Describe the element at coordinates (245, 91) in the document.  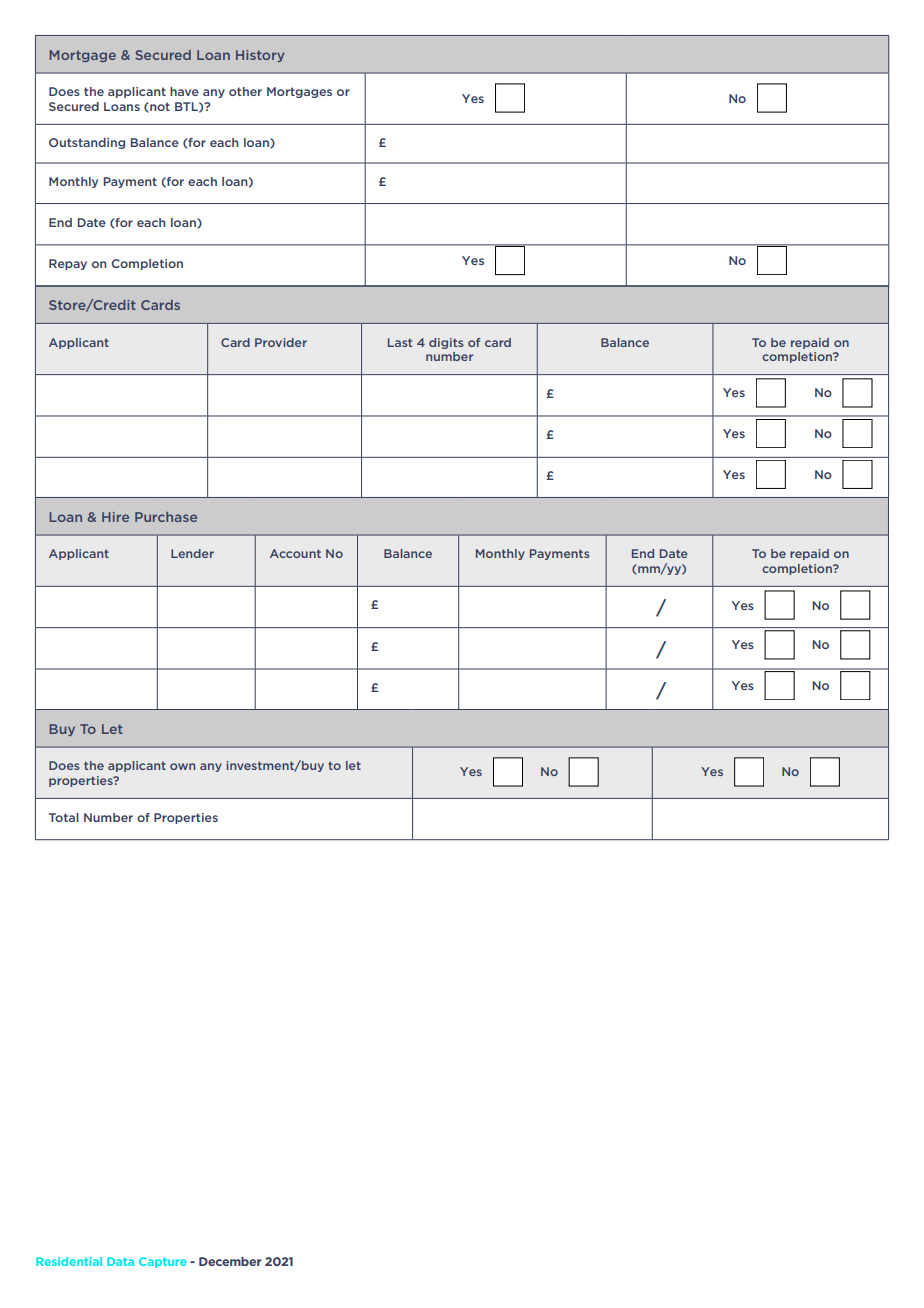
I see `other` at that location.
